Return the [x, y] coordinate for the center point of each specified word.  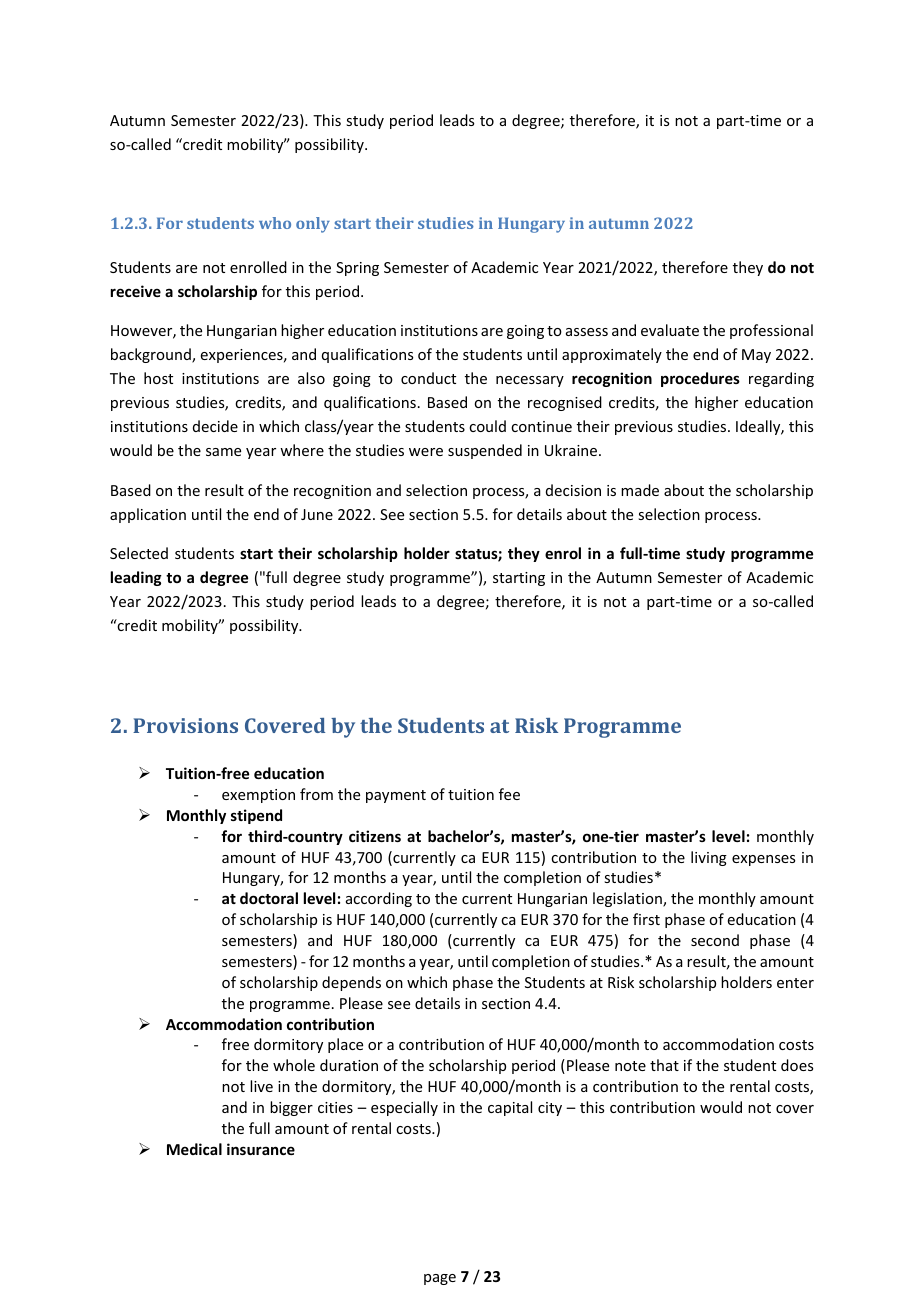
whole [294, 1065]
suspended [485, 451]
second [715, 940]
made [640, 490]
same [223, 452]
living [709, 858]
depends [351, 983]
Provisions [185, 725]
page [440, 1279]
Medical [194, 1149]
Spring [357, 269]
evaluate [670, 330]
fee [509, 794]
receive [136, 291]
